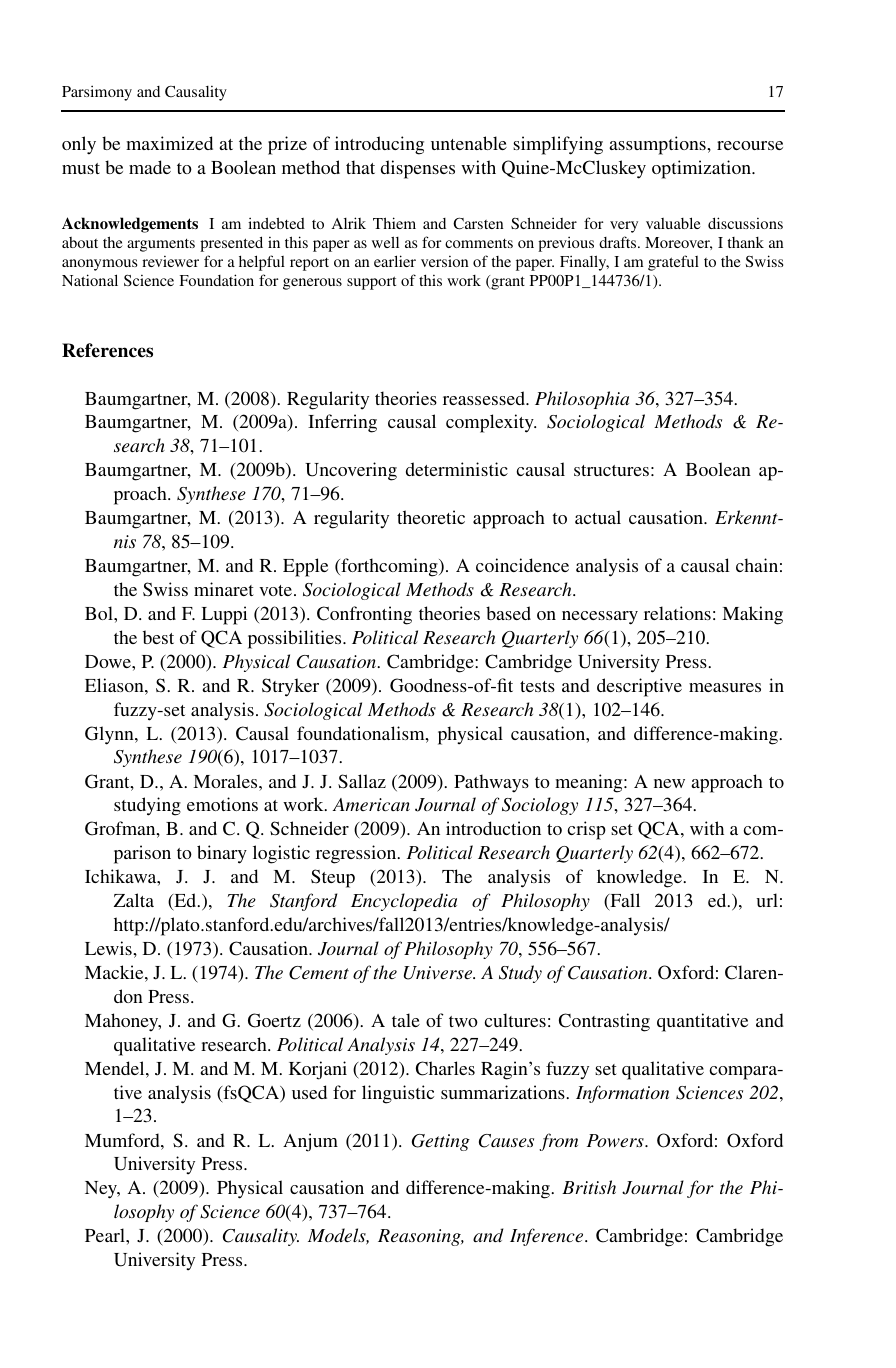  Describe the element at coordinates (106, 1235) in the screenshot. I see `Pearl` at that location.
